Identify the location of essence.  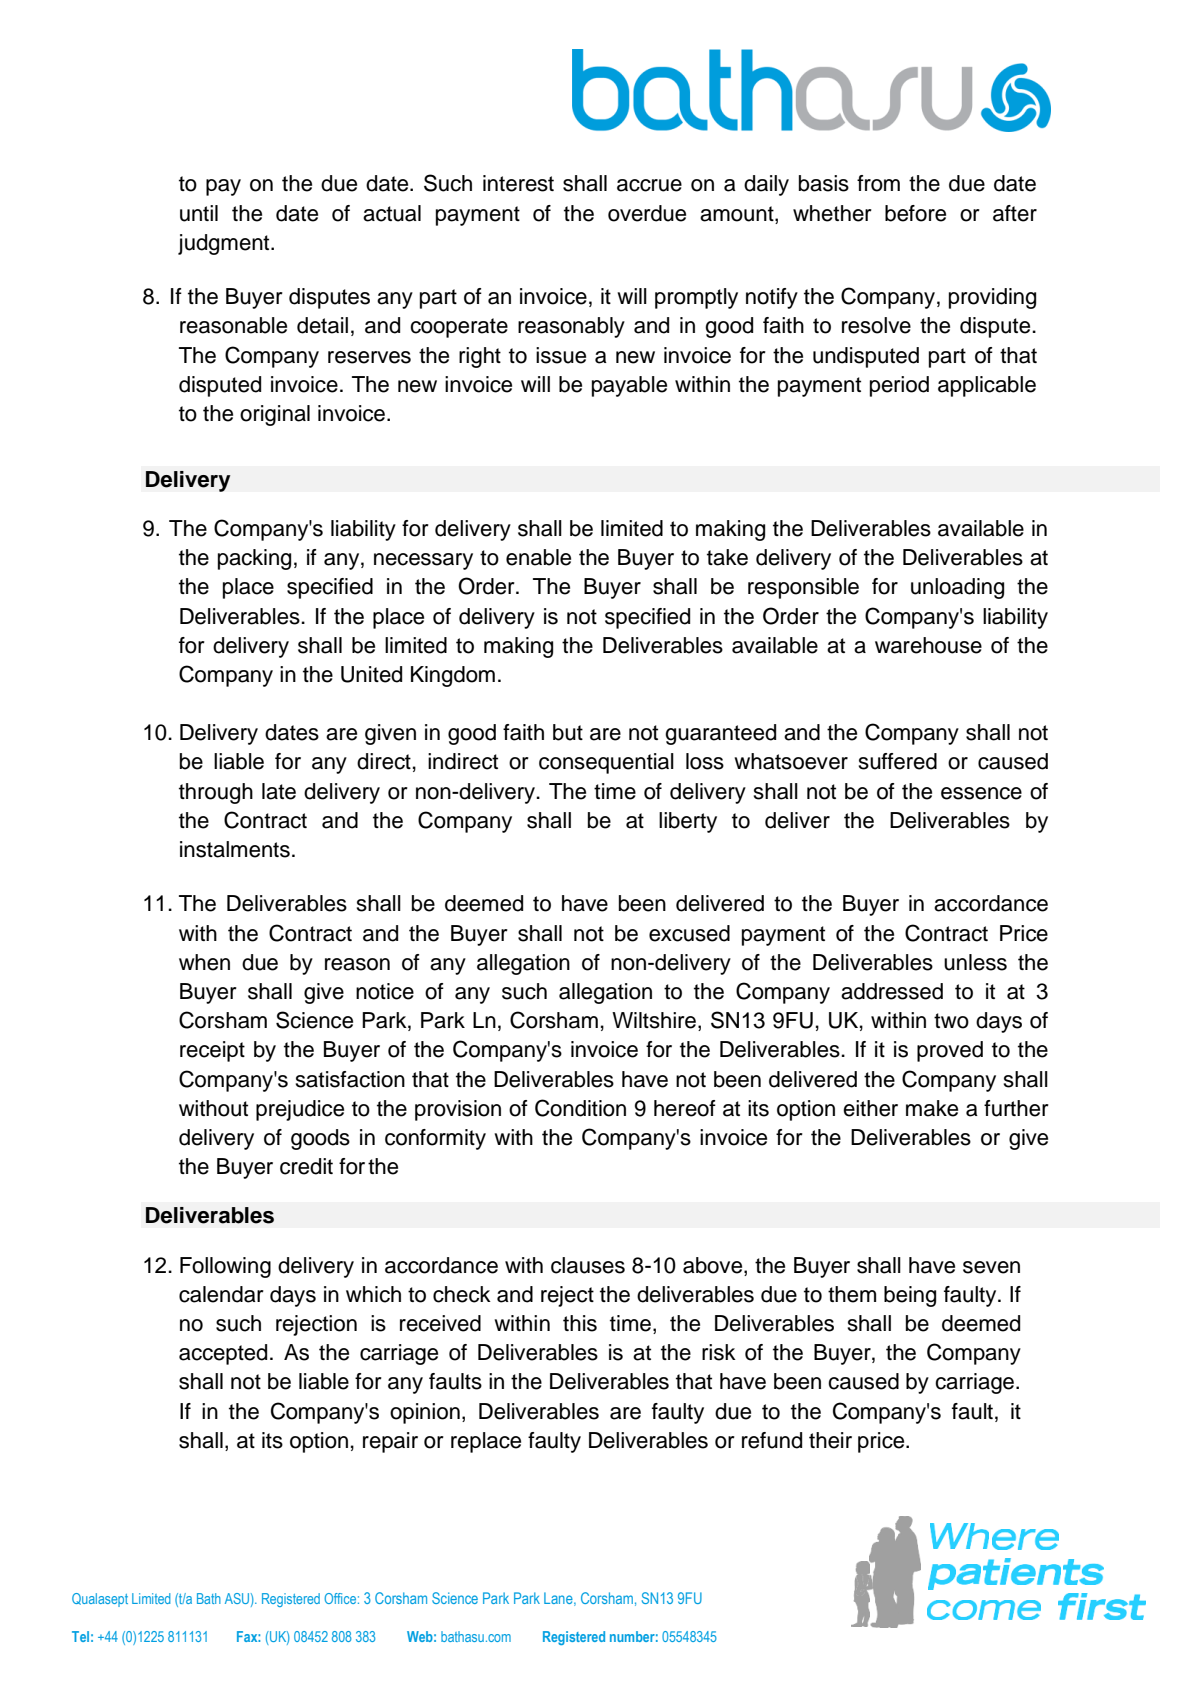
(981, 793).
